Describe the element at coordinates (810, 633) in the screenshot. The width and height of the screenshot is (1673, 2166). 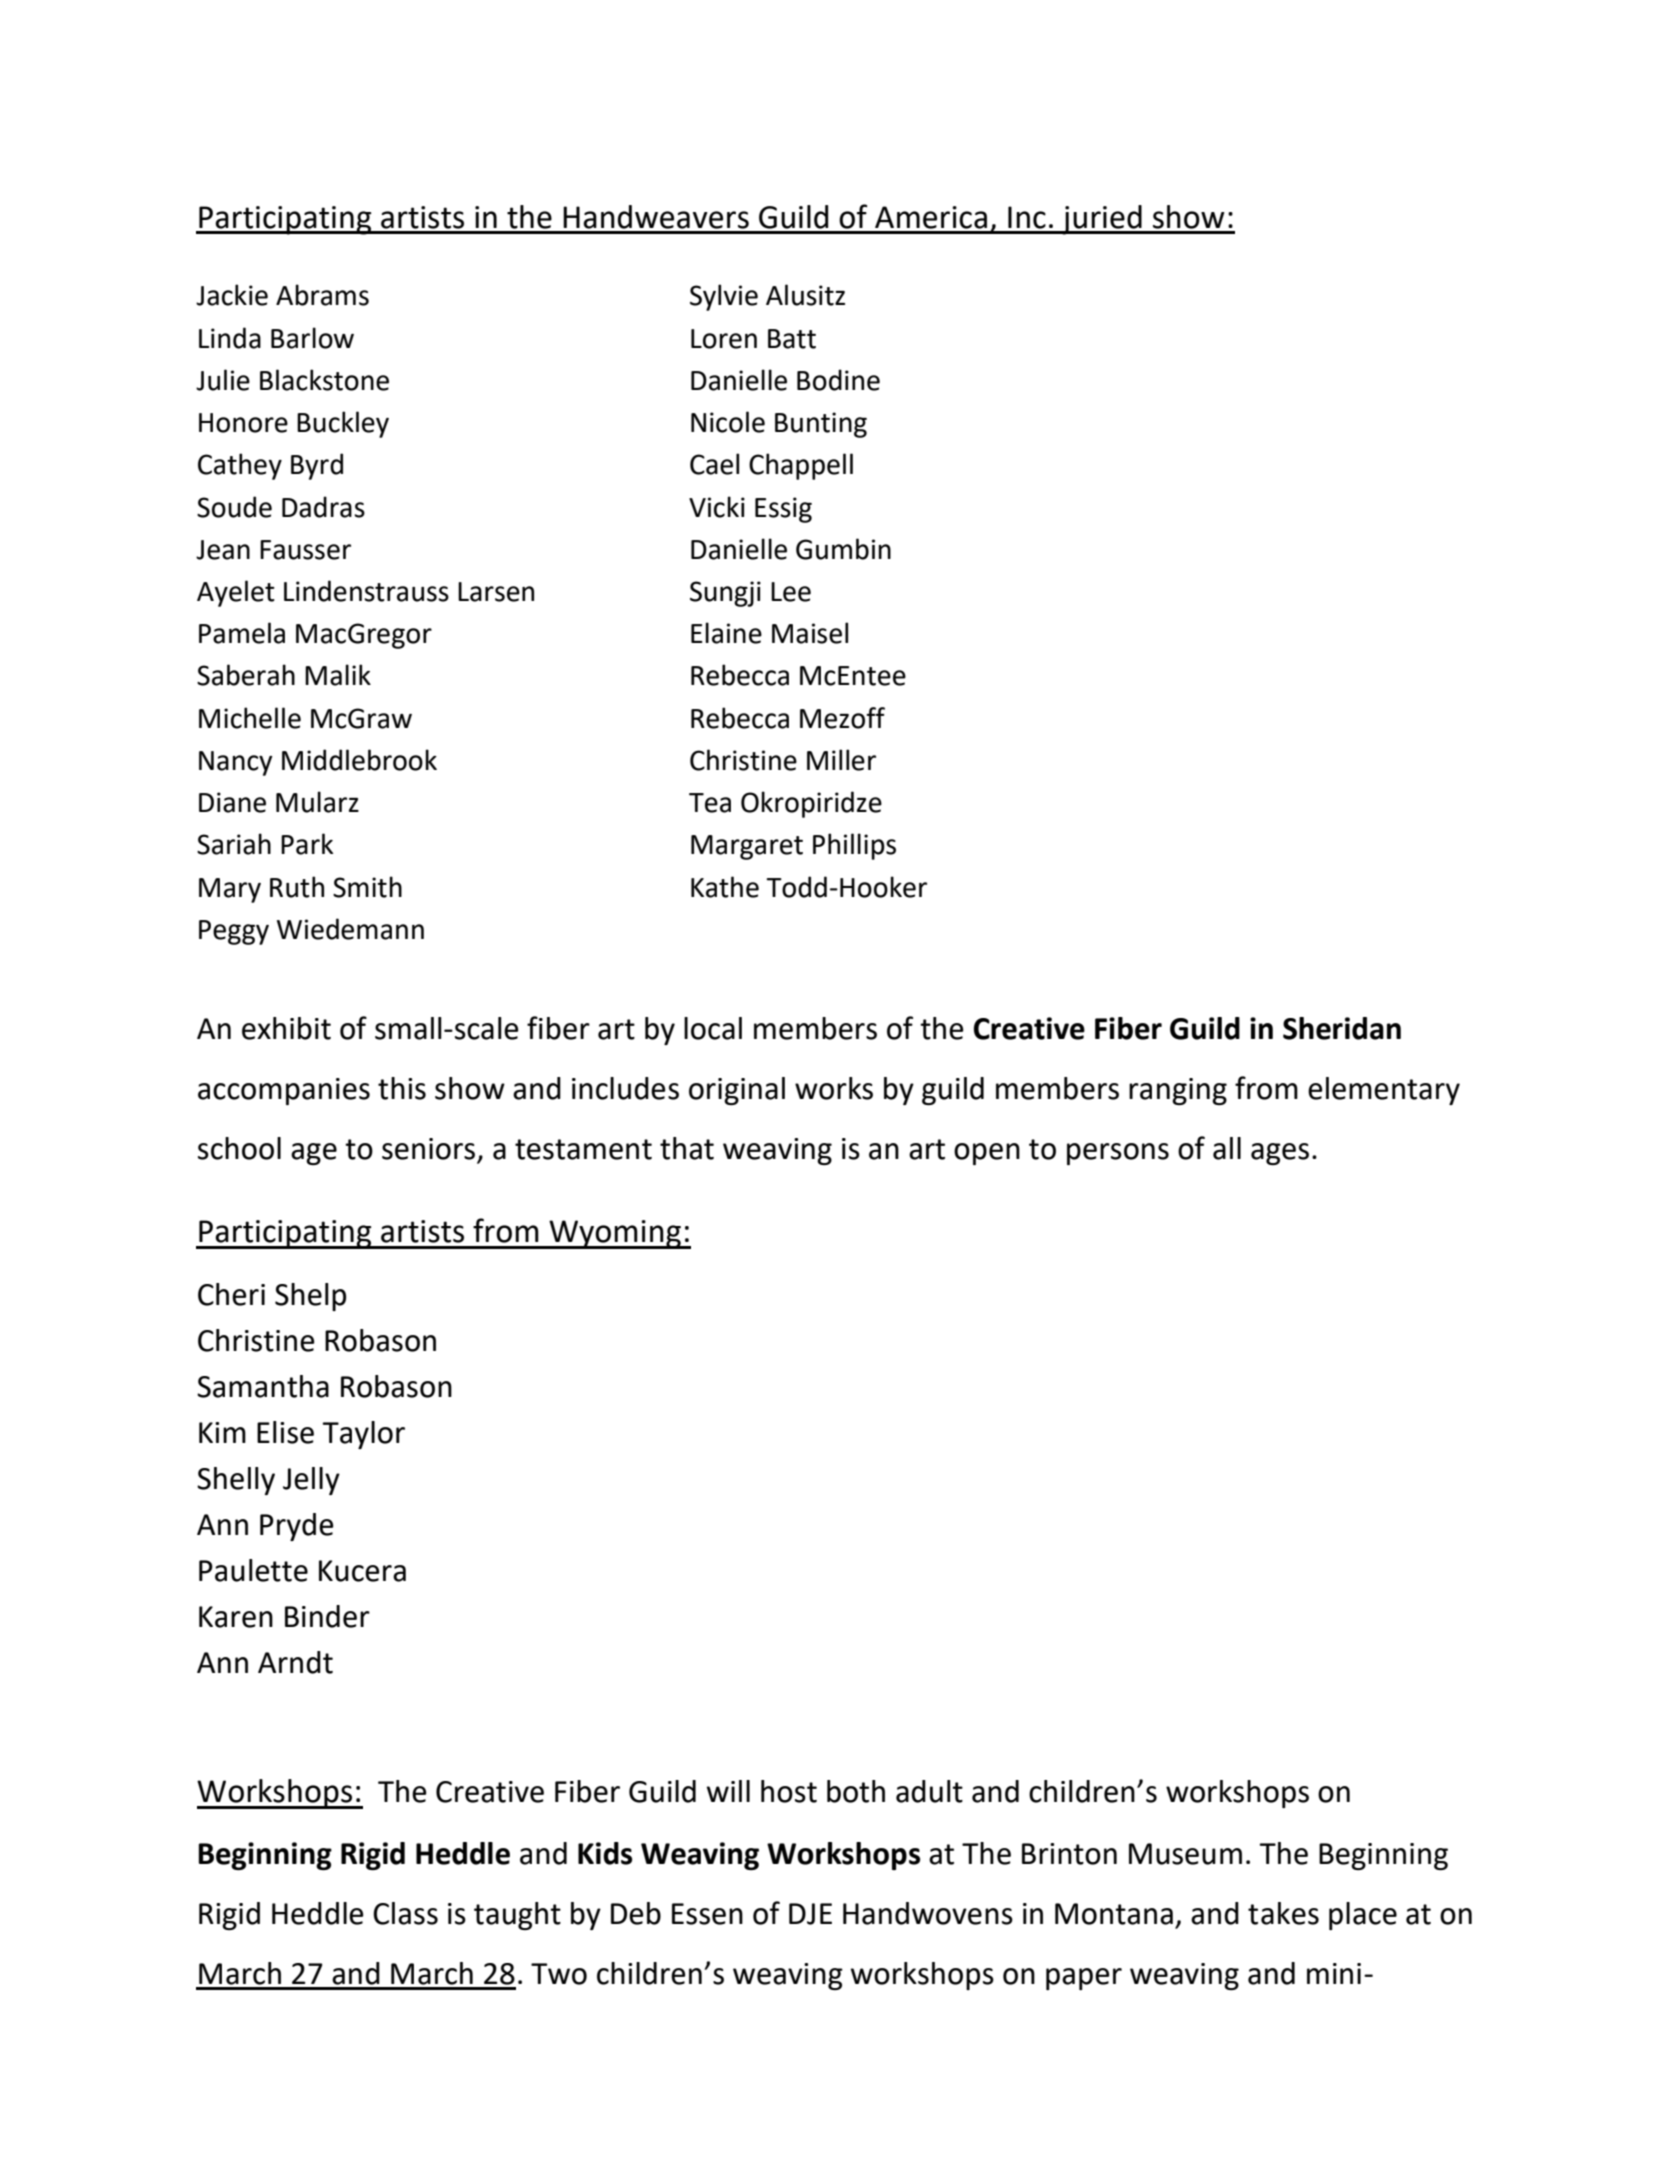
I see `Maisel` at that location.
